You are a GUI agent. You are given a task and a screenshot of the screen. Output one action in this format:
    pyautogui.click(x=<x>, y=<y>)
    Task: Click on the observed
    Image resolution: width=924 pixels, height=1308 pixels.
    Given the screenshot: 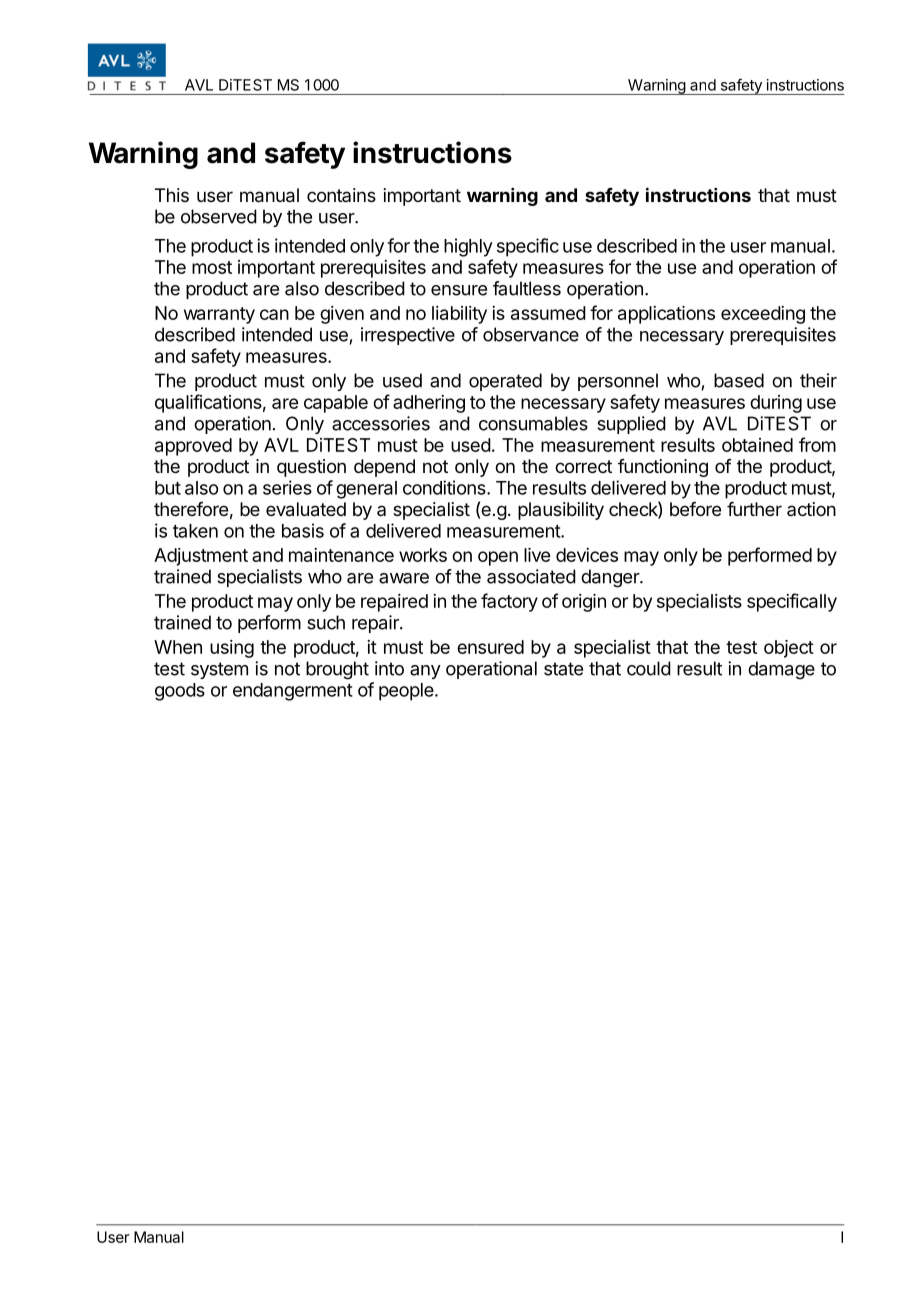 What is the action you would take?
    pyautogui.click(x=219, y=216)
